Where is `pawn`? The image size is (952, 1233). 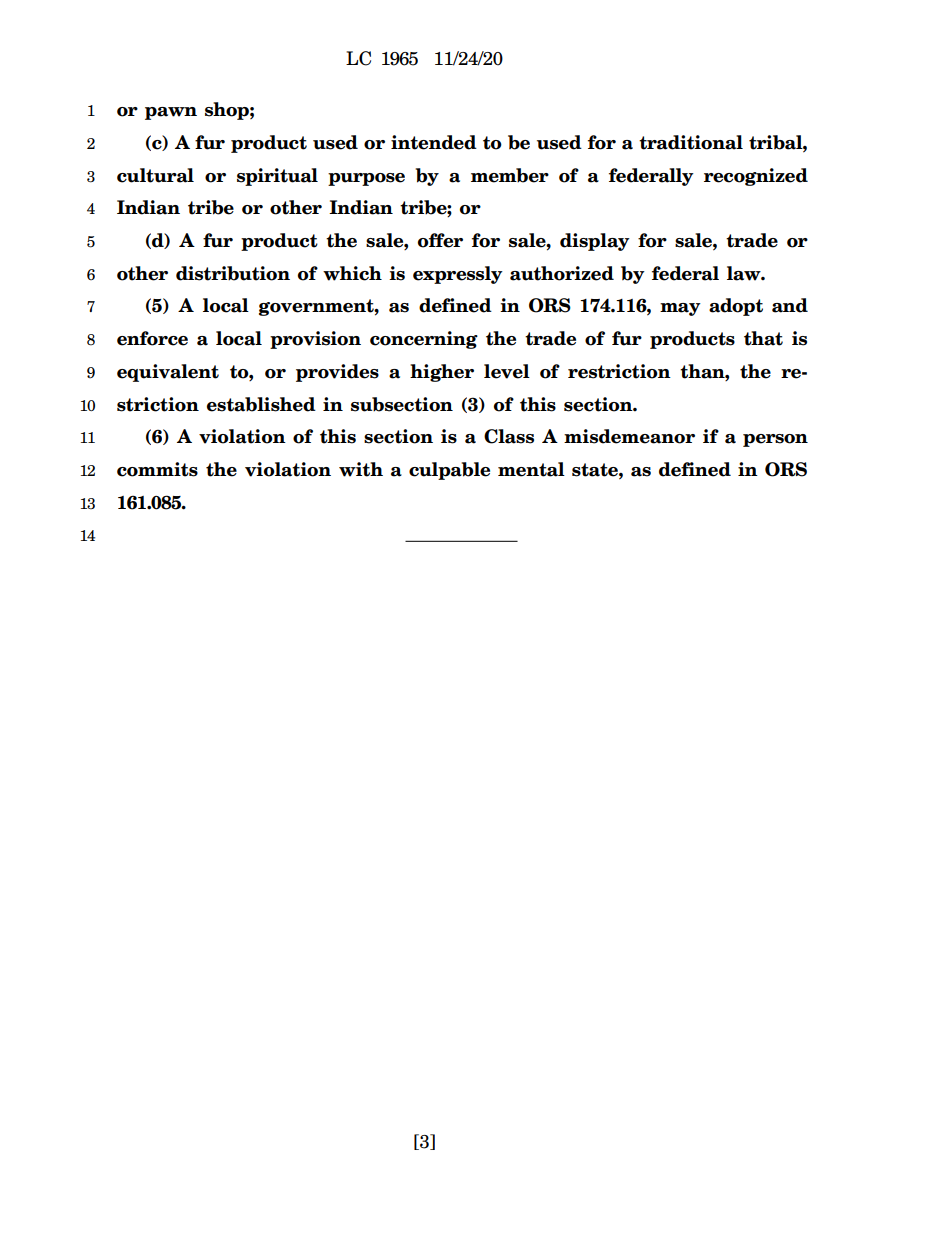
pawn is located at coordinates (171, 113).
